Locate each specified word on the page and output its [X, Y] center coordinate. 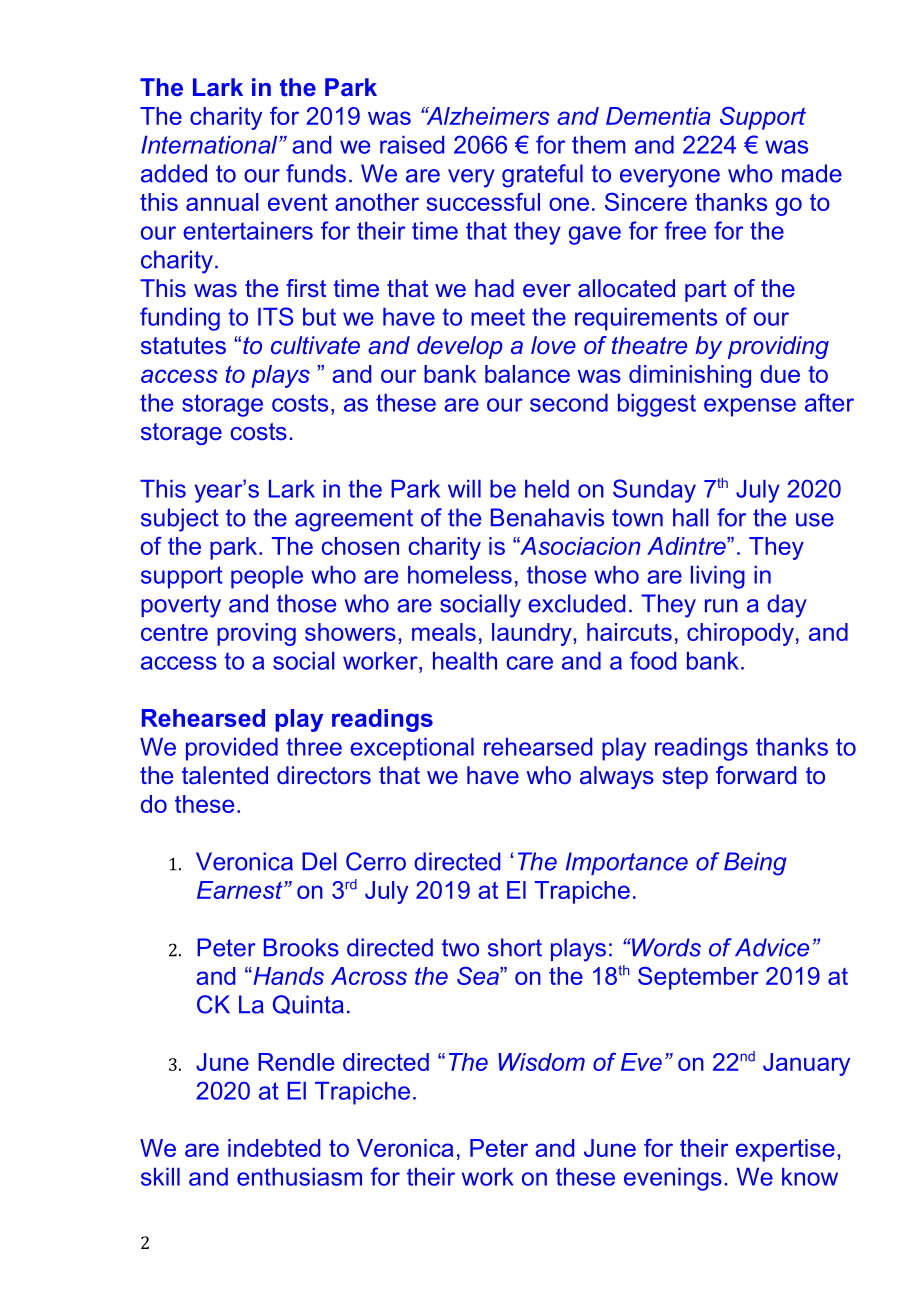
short [515, 947]
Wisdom [541, 1062]
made [812, 173]
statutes [183, 345]
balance [527, 374]
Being [755, 864]
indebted [274, 1148]
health [465, 661]
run [721, 606]
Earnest [241, 890]
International [210, 145]
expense [750, 407]
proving [256, 634]
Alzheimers [486, 116]
